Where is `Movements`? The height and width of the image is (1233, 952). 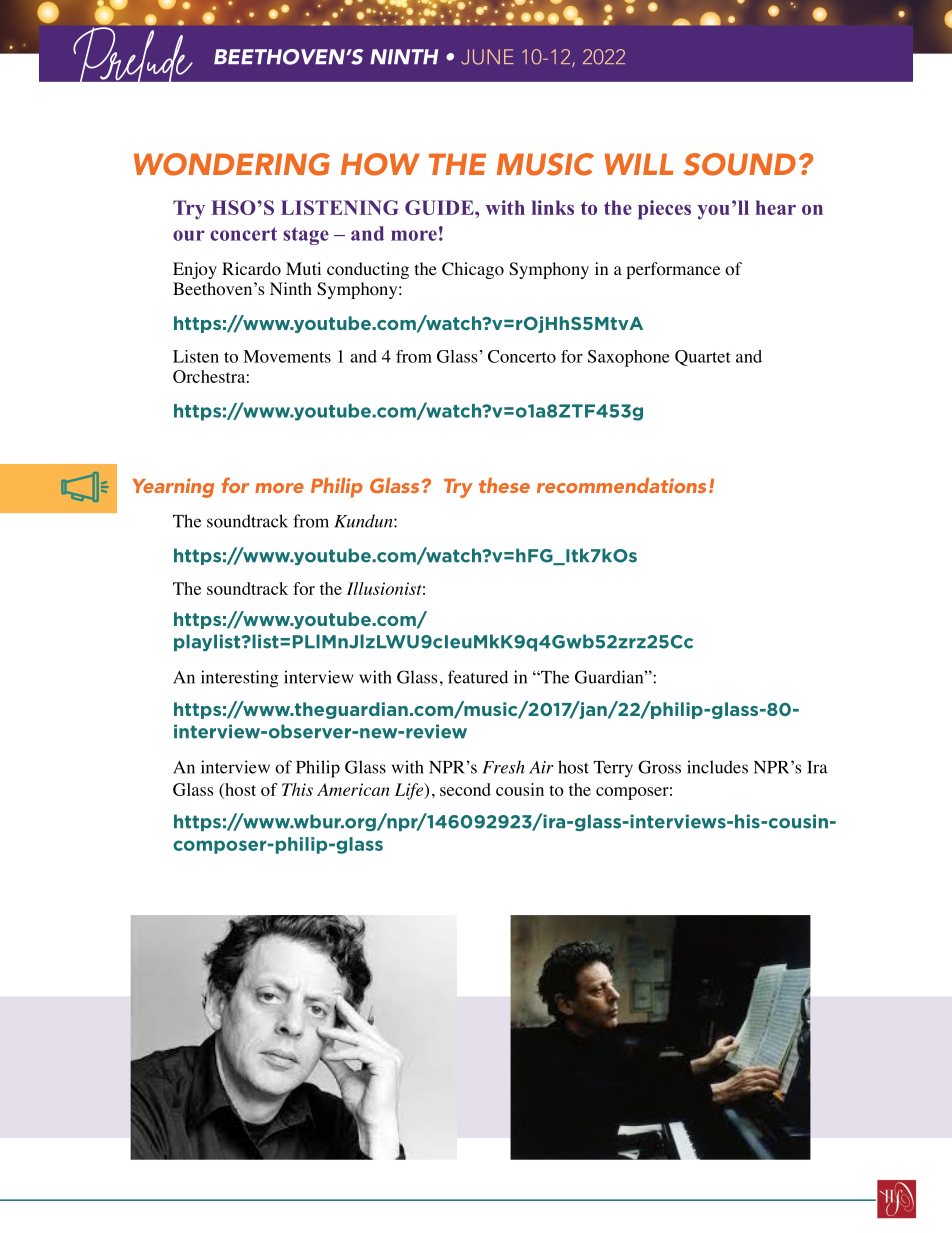 Movements is located at coordinates (287, 356).
